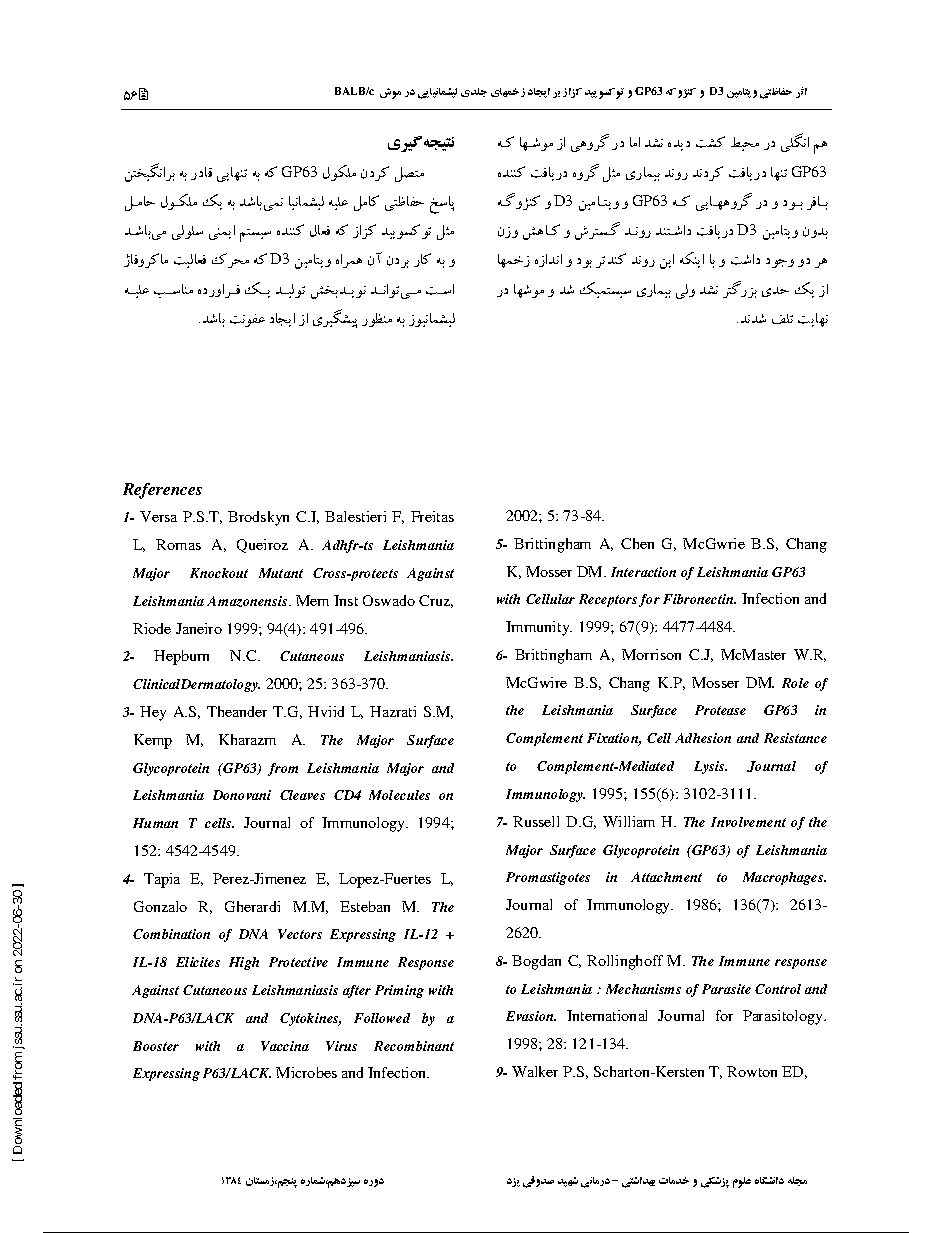 The height and width of the screenshot is (1233, 952). What do you see at coordinates (607, 1015) in the screenshot?
I see `International` at bounding box center [607, 1015].
